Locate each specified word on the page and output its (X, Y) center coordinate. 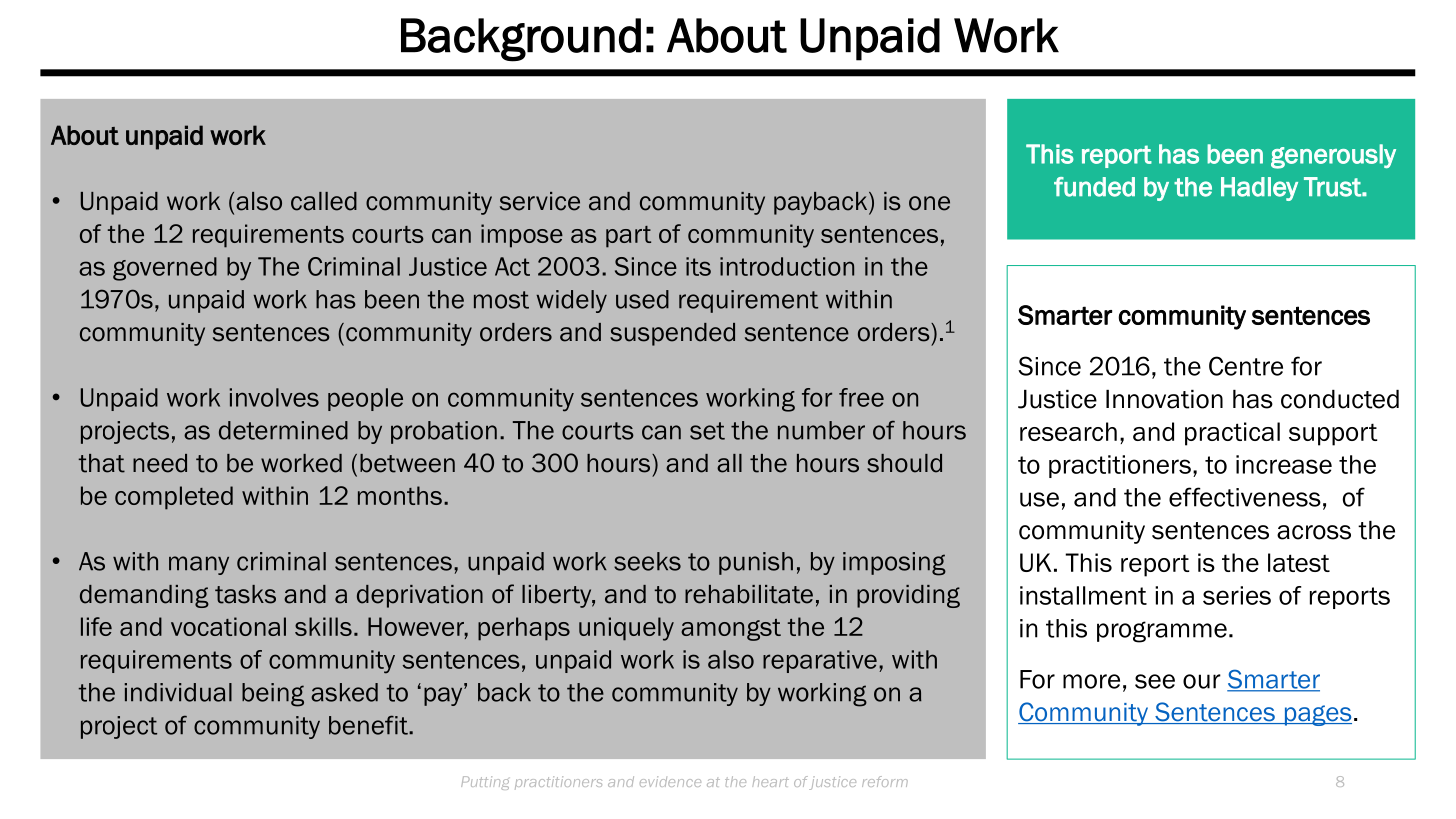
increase (1284, 464)
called (324, 201)
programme (1162, 632)
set (707, 431)
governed (165, 269)
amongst (731, 630)
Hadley (1259, 189)
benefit (369, 725)
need (160, 463)
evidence (670, 781)
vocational (228, 626)
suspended (672, 334)
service (540, 201)
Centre (1246, 366)
